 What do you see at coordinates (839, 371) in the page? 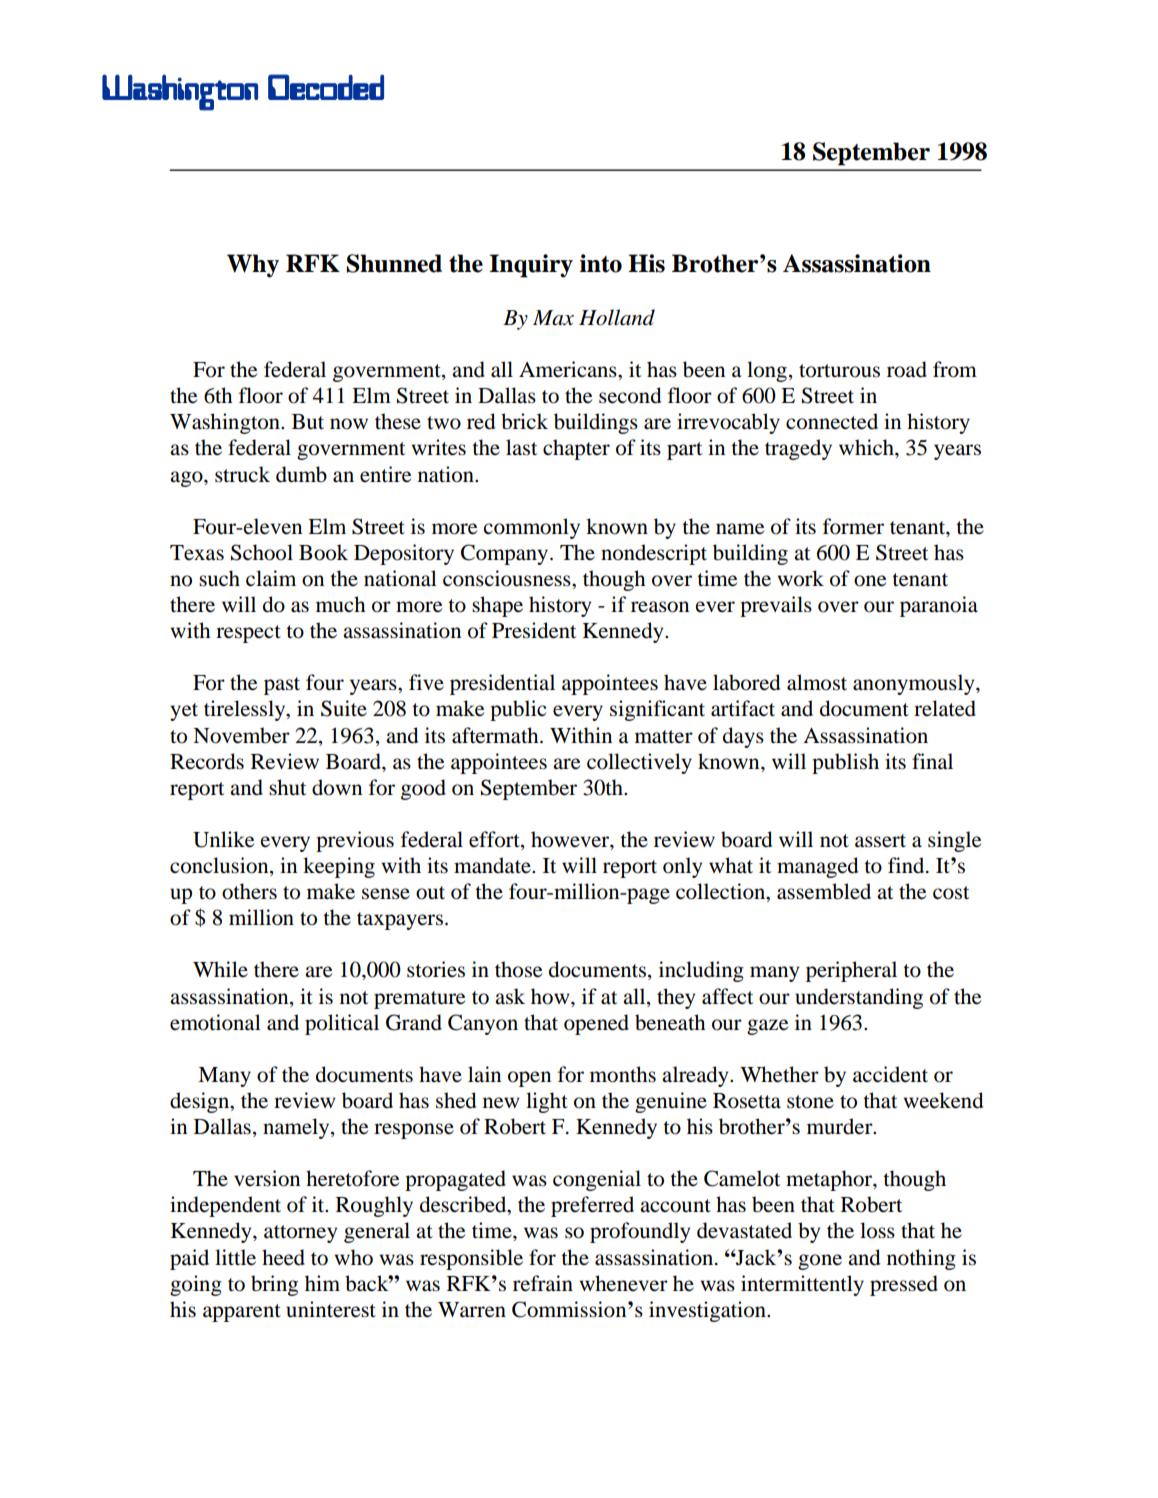
I see `torturous` at bounding box center [839, 371].
